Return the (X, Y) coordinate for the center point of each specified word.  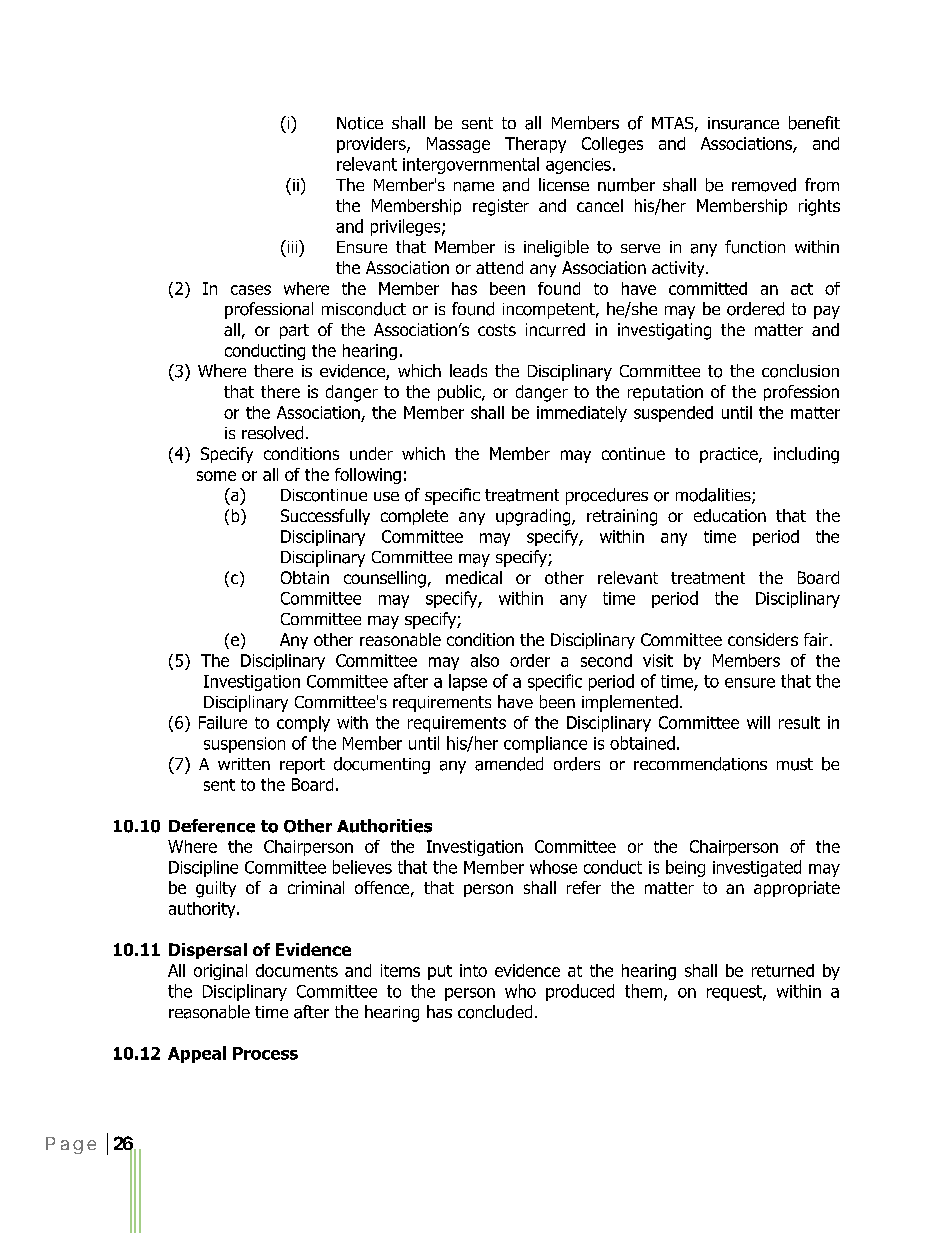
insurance (743, 123)
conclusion (800, 371)
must (795, 764)
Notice (360, 123)
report (302, 766)
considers (763, 639)
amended (509, 764)
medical (474, 577)
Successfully (325, 517)
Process (265, 1053)
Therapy (535, 145)
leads (468, 371)
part (294, 331)
